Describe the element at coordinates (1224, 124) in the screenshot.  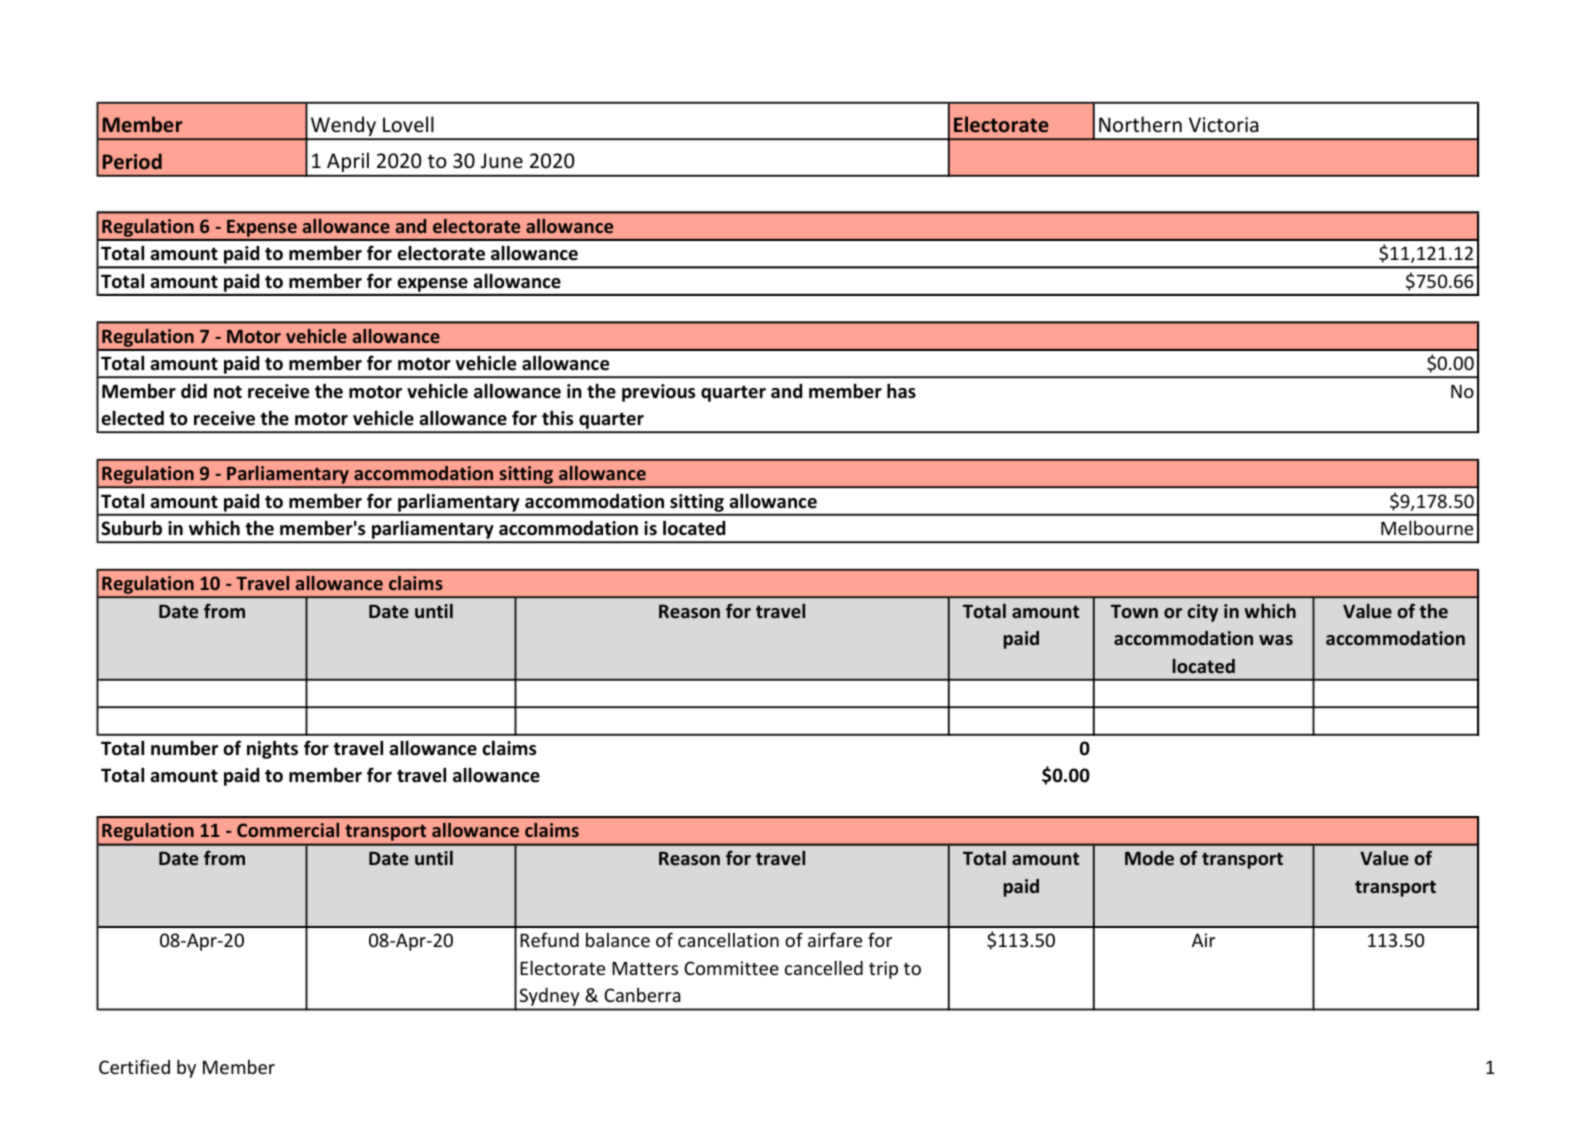
I see `Victoria` at that location.
